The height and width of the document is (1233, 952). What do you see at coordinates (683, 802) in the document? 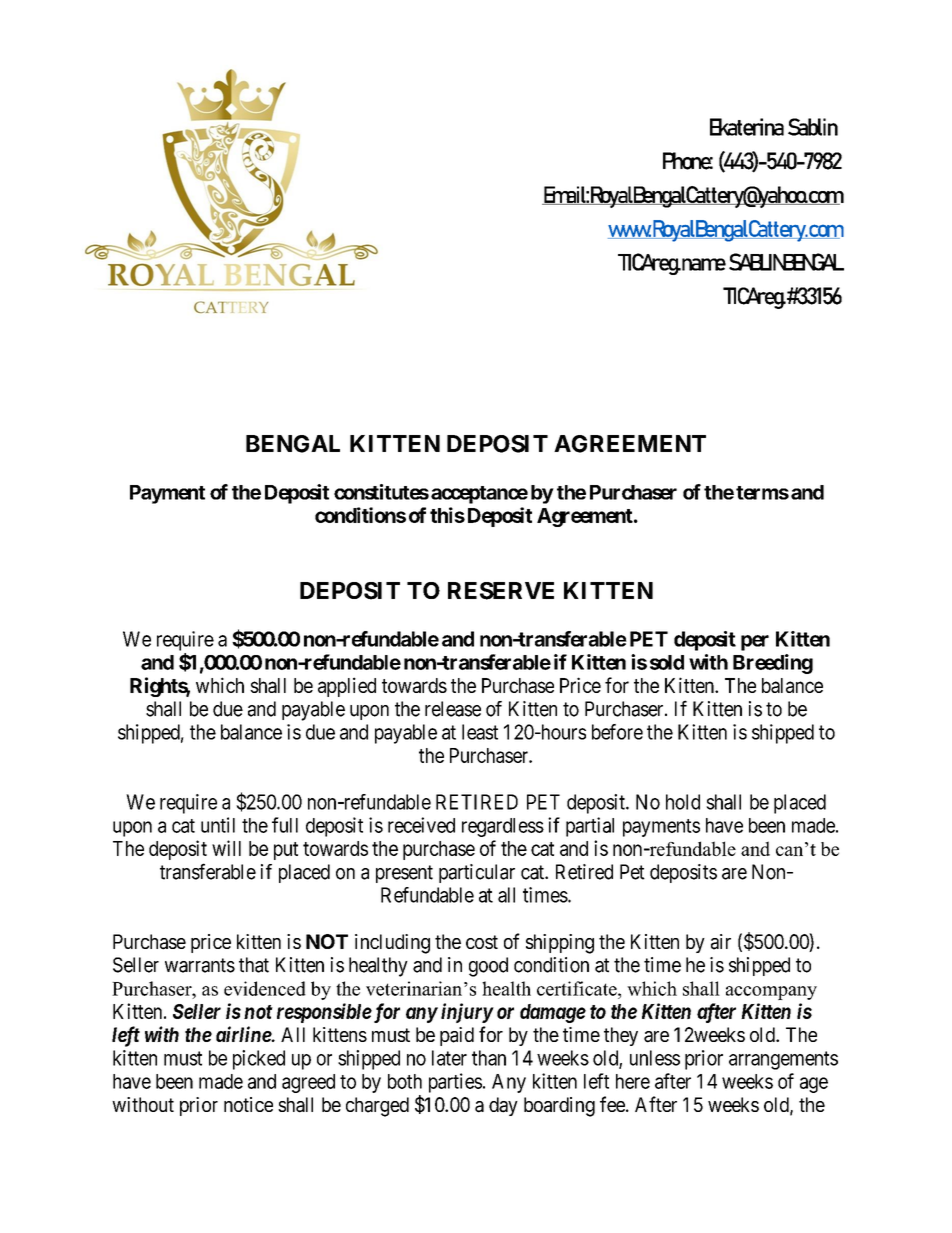
I see `hold` at bounding box center [683, 802].
